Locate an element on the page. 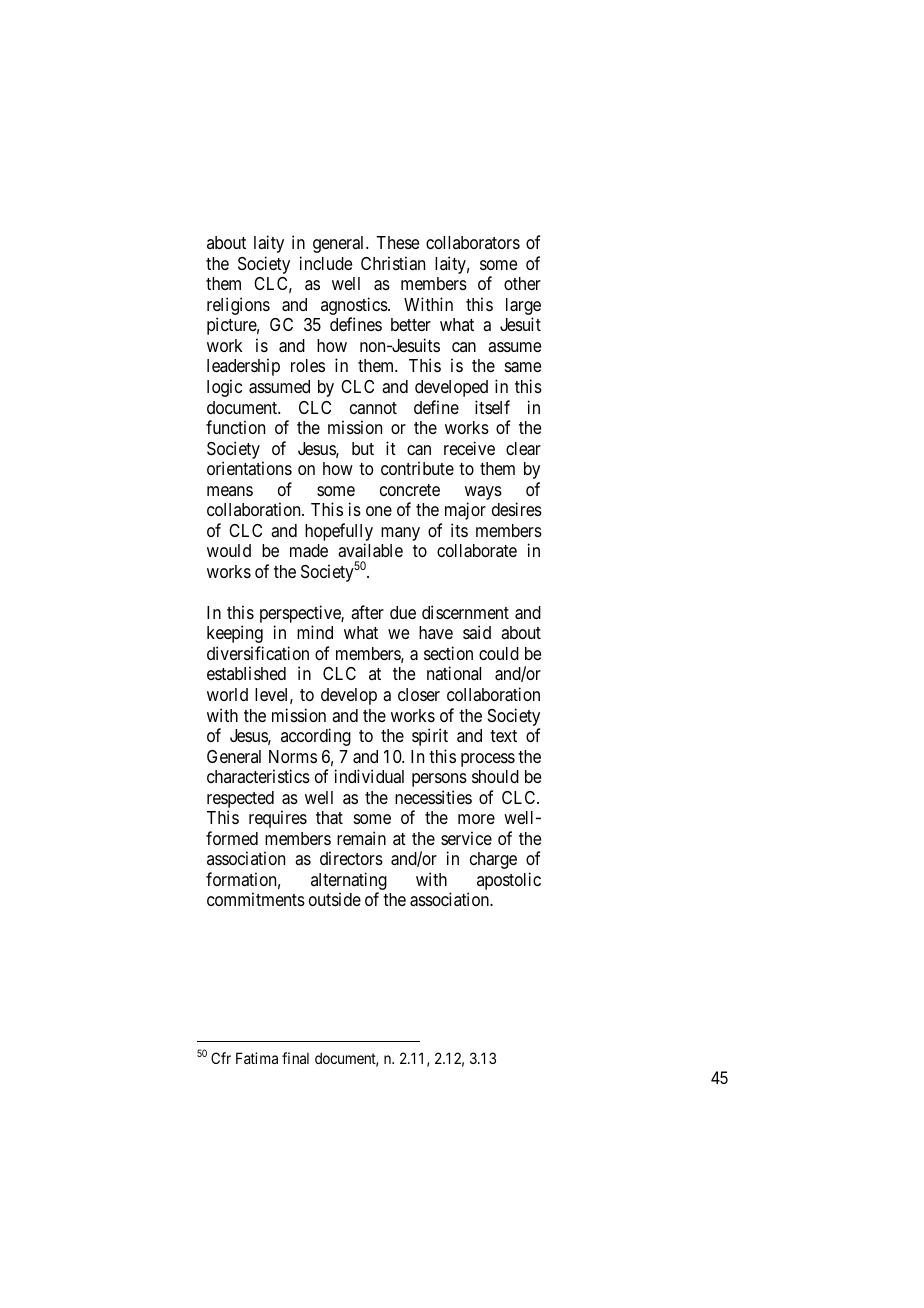  would is located at coordinates (229, 550).
